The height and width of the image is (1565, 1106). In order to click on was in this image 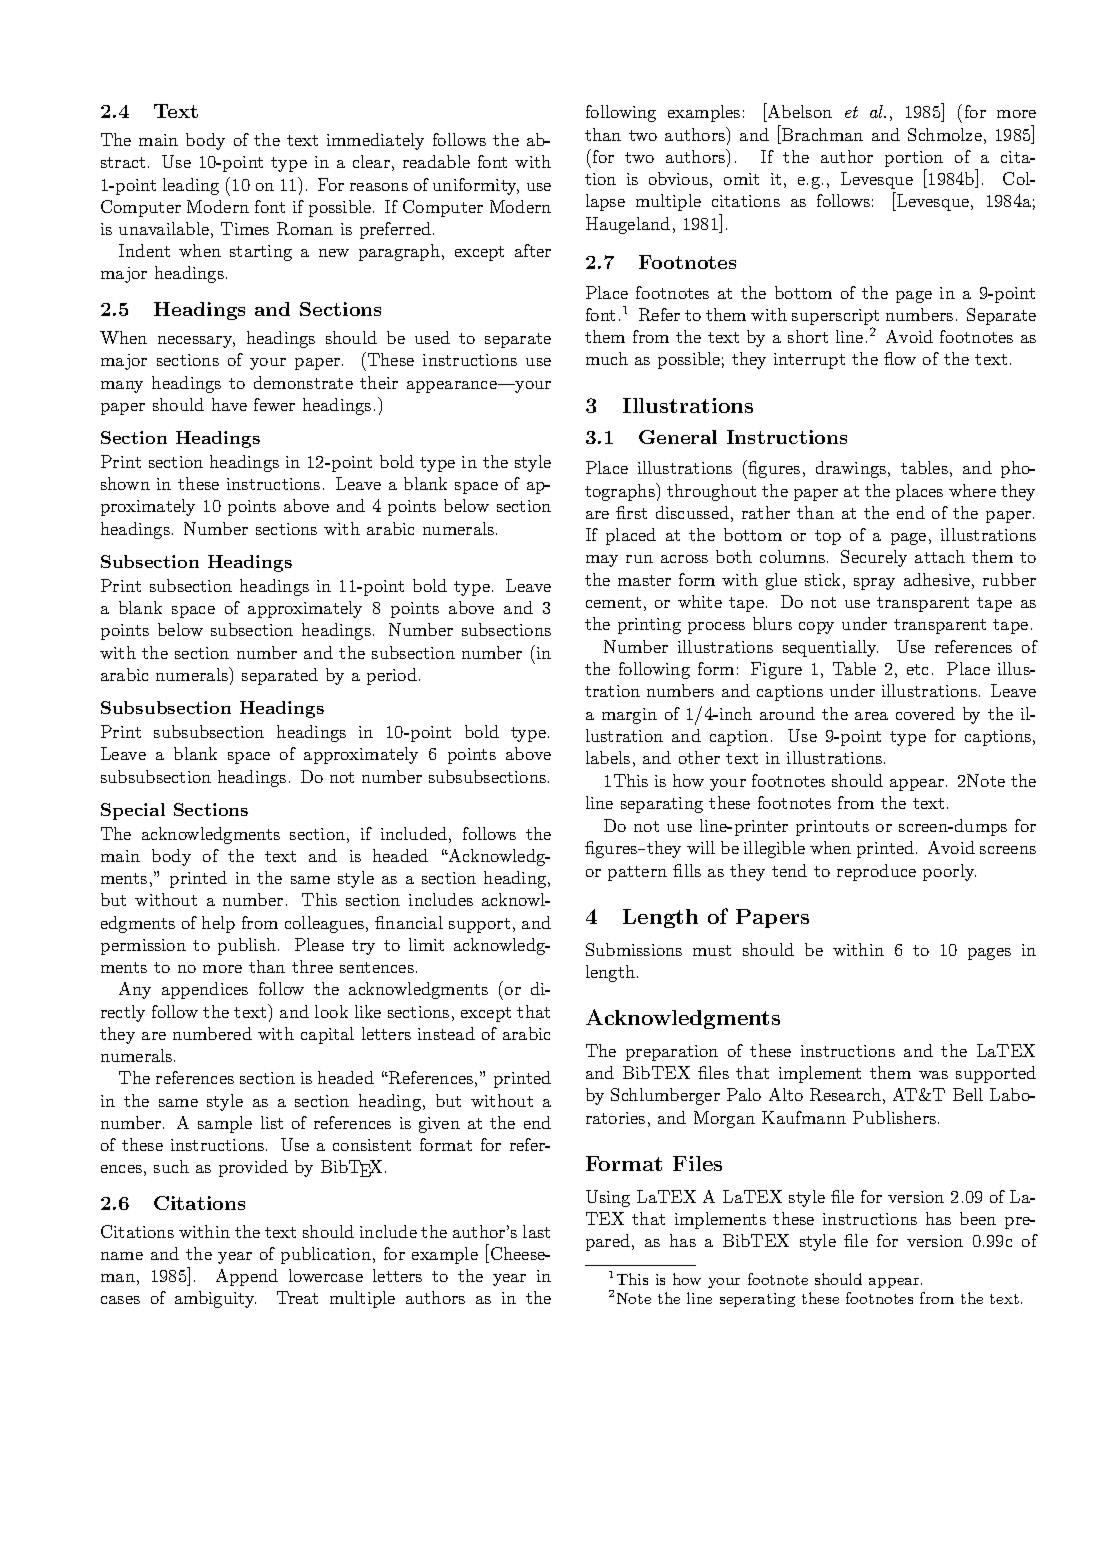, I will do `click(933, 1075)`.
